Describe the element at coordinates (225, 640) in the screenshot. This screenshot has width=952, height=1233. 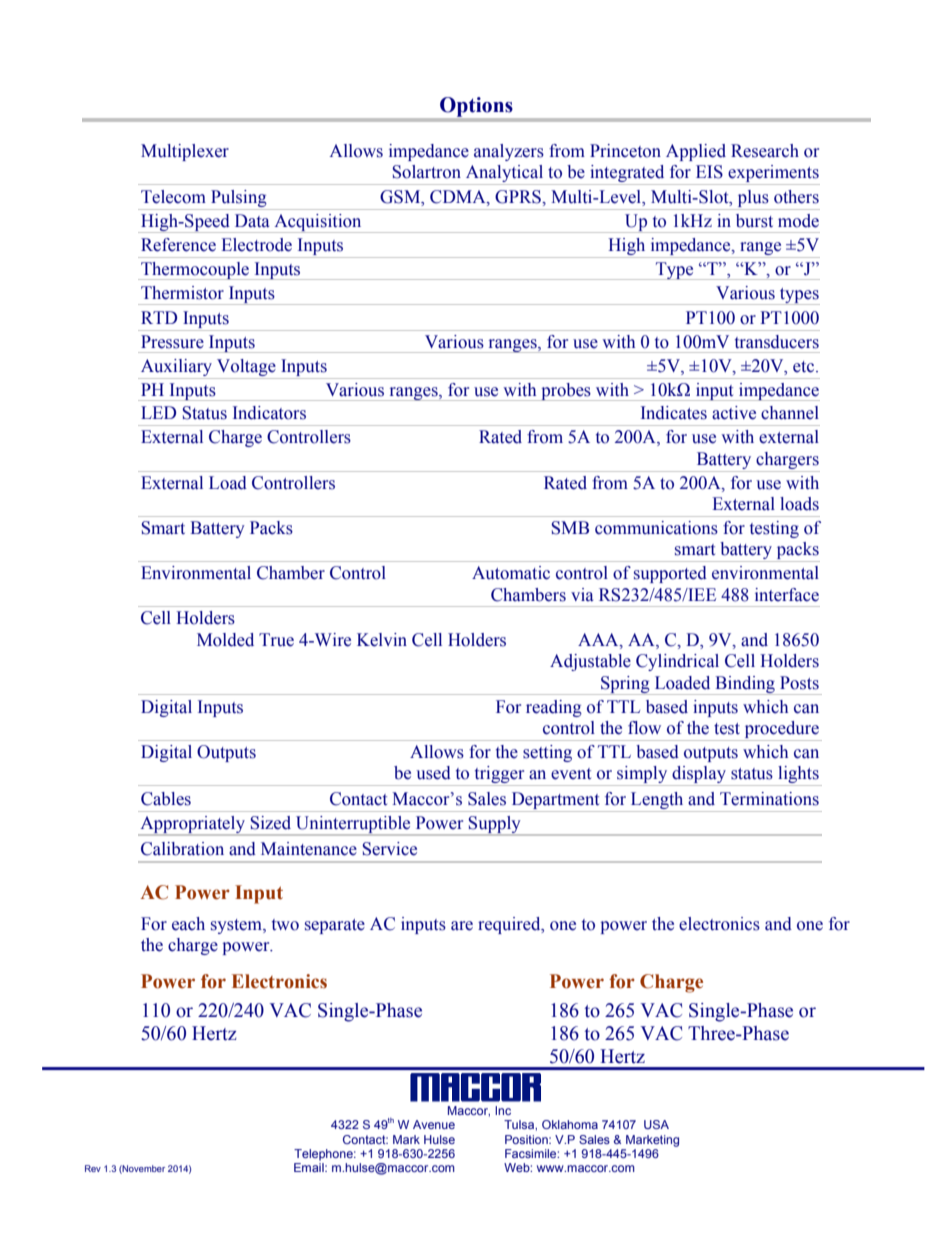
I see `Molded` at that location.
